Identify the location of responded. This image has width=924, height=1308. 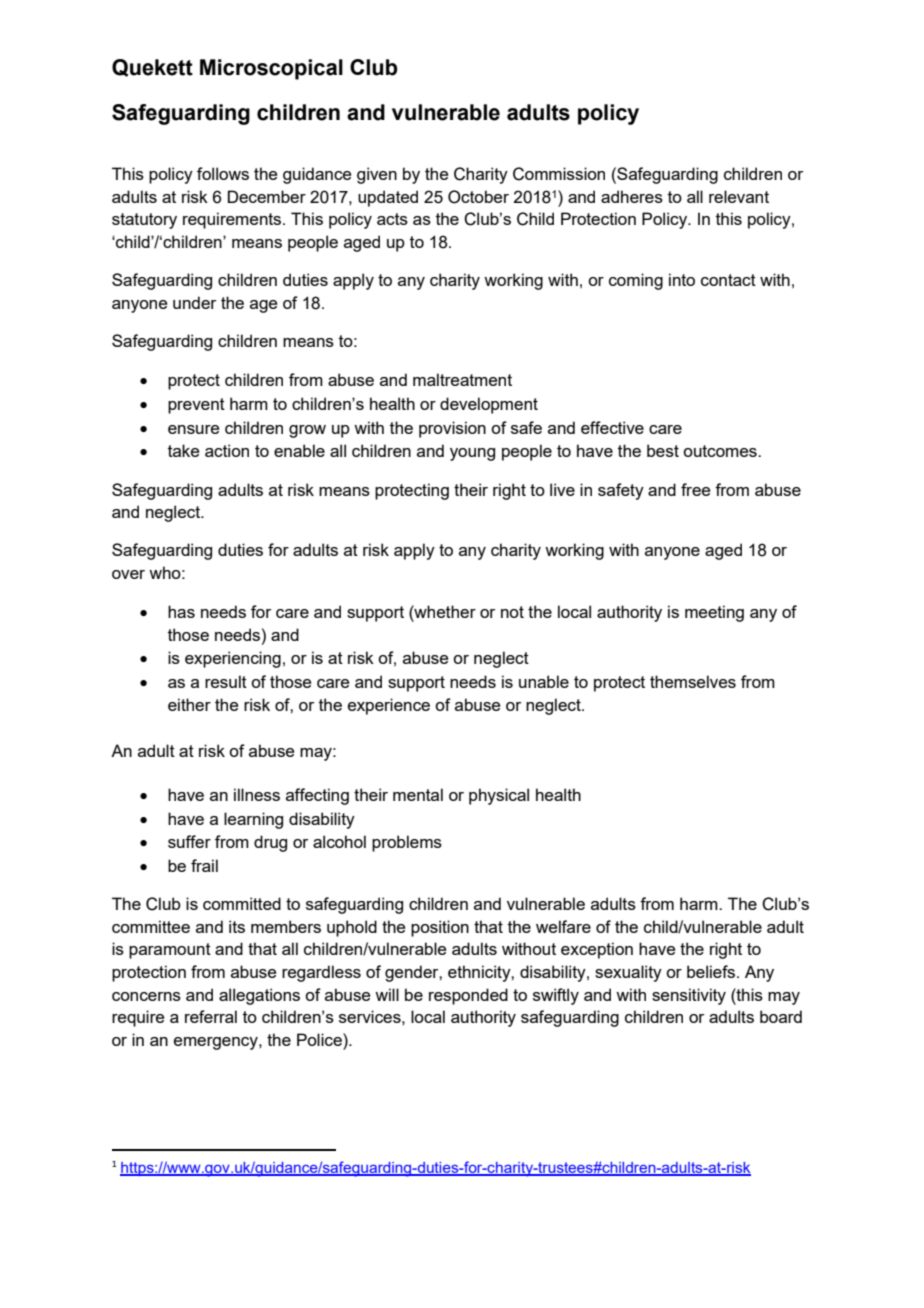
(468, 996).
